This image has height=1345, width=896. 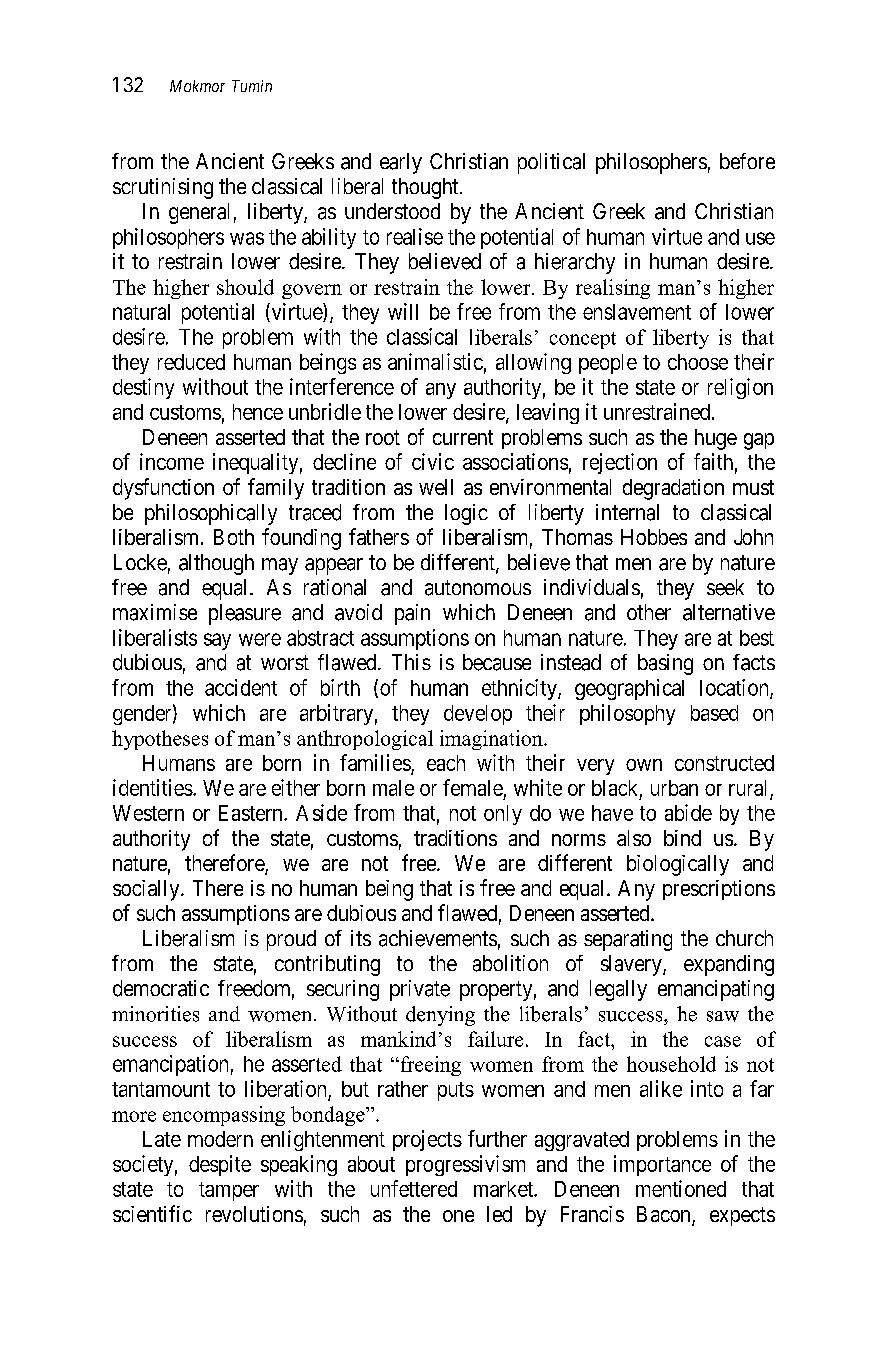 What do you see at coordinates (241, 687) in the image?
I see `accident` at bounding box center [241, 687].
